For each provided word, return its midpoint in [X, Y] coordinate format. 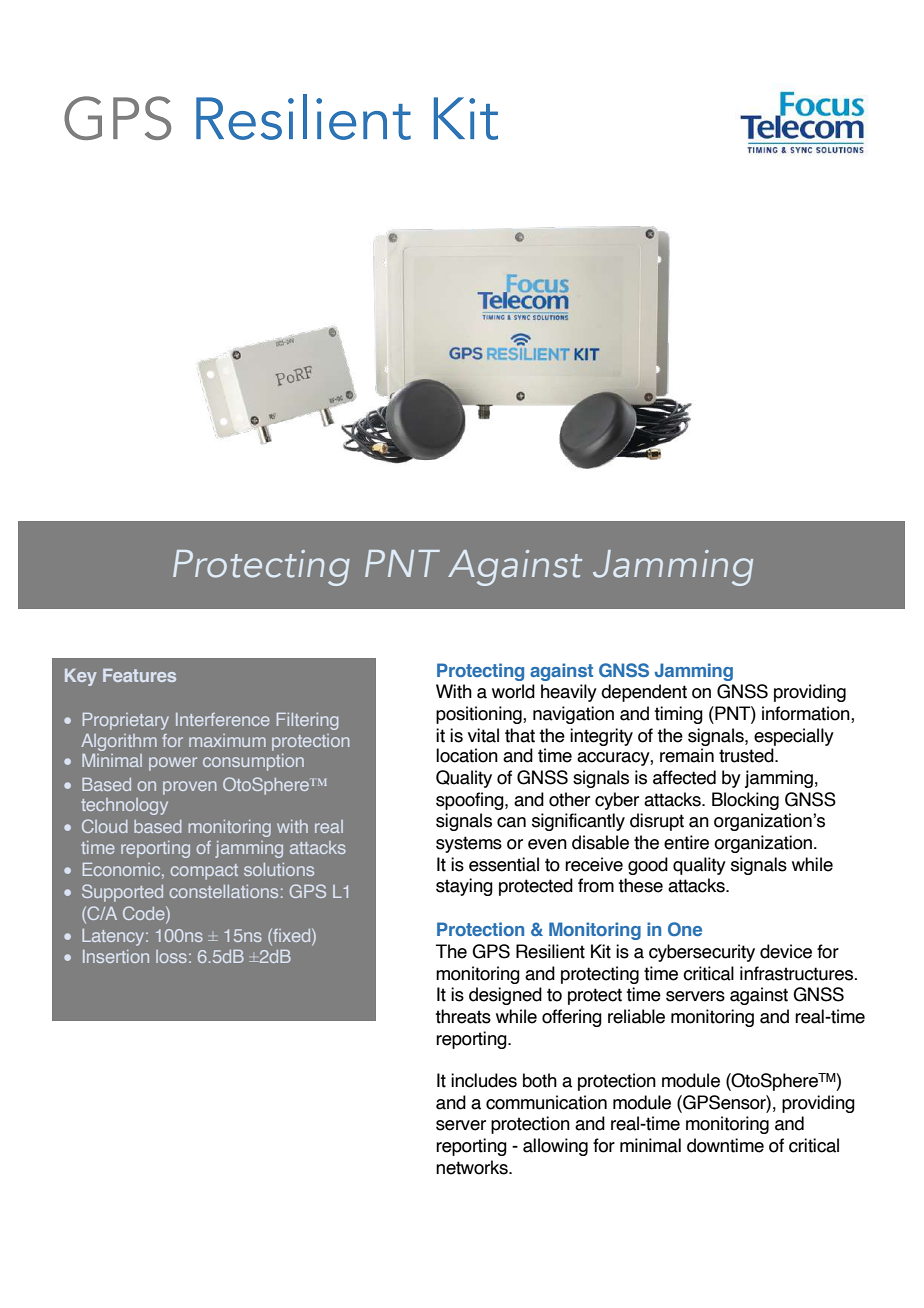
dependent [644, 693]
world [513, 691]
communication [546, 1102]
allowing [555, 1147]
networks [473, 1167]
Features [139, 675]
